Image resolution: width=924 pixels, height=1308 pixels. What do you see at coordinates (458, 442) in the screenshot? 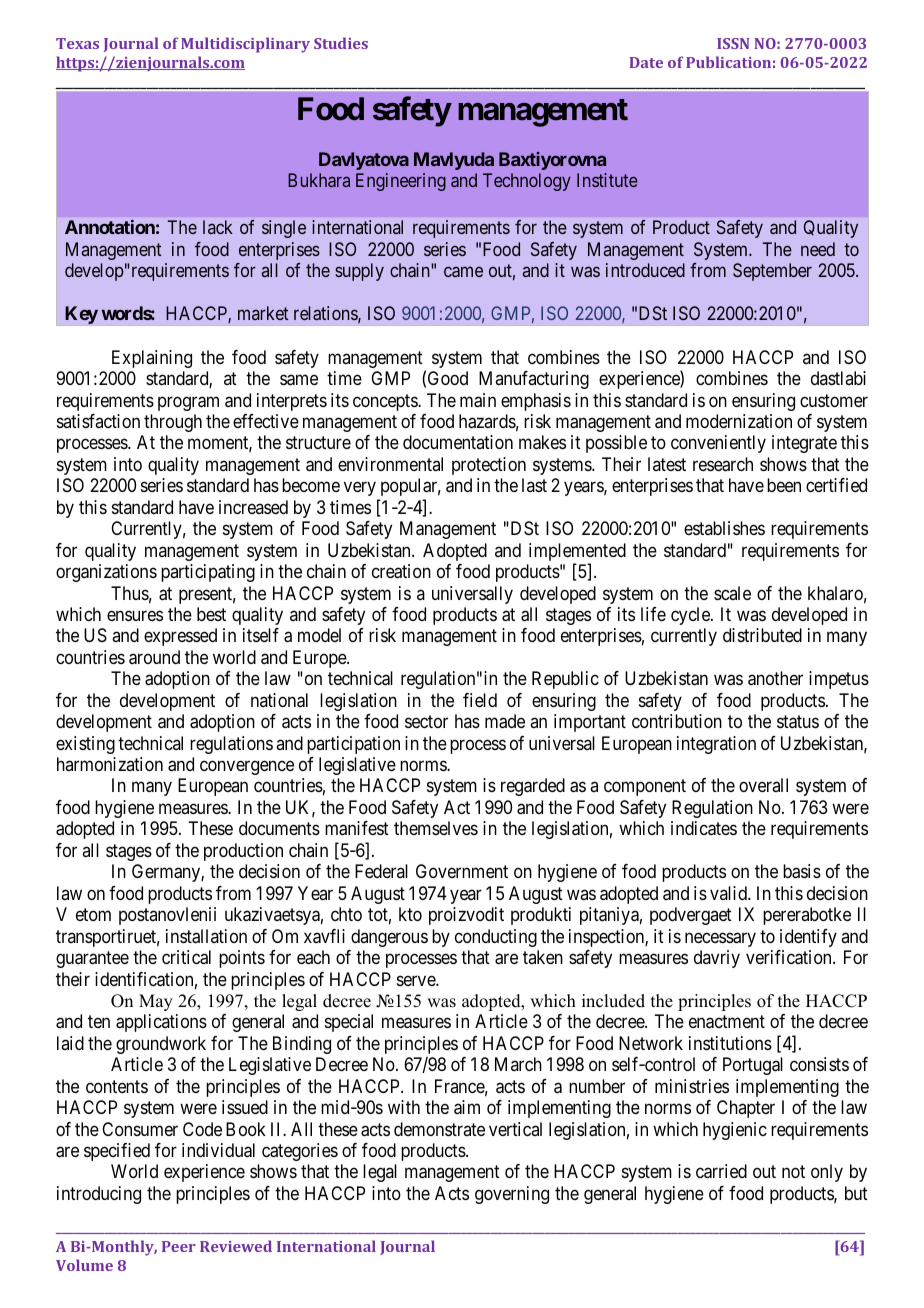
I see `documentation` at bounding box center [458, 442].
